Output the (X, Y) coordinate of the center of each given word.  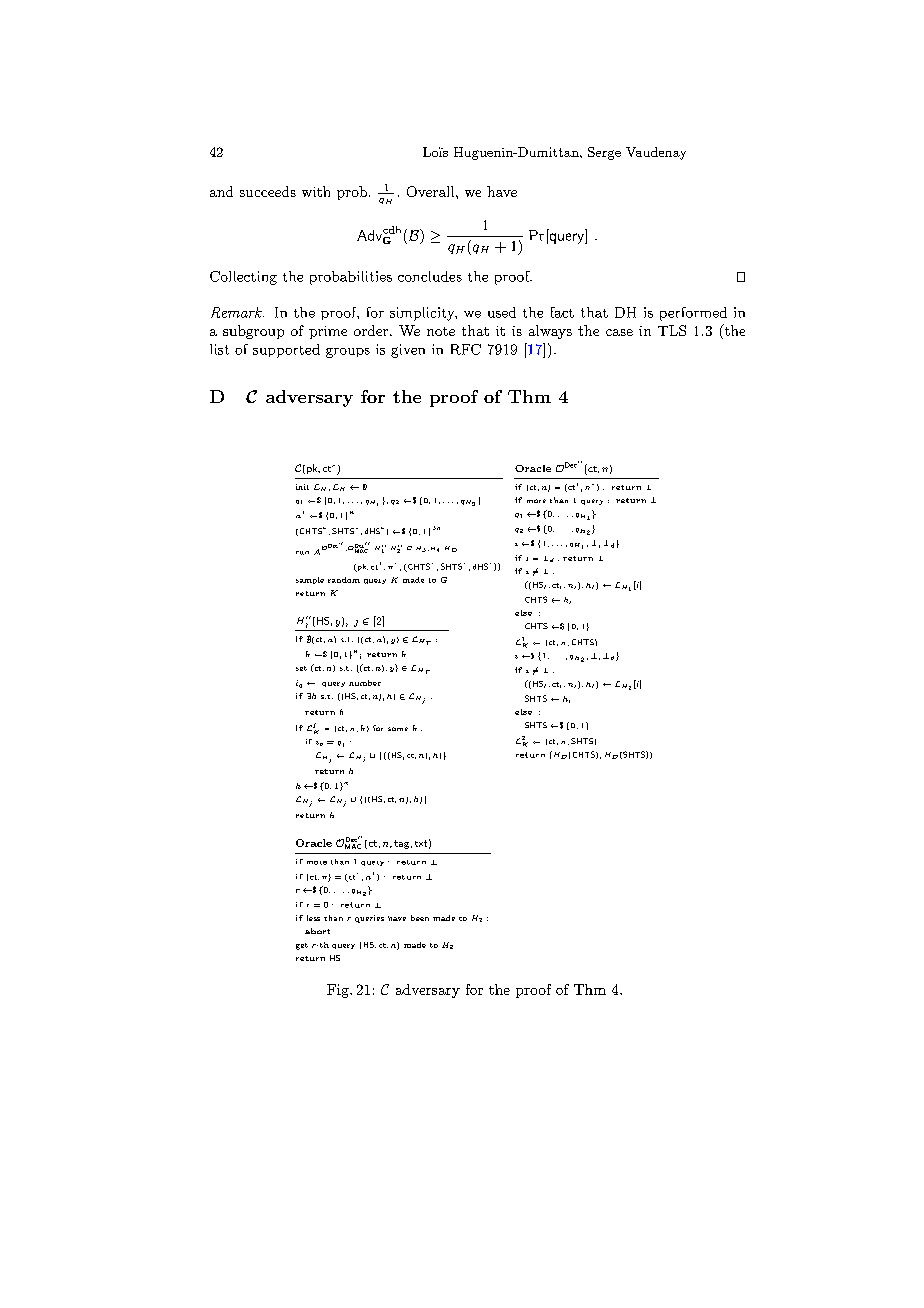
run (302, 553)
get (302, 946)
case (619, 332)
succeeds (268, 191)
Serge (604, 153)
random (344, 580)
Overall (432, 191)
